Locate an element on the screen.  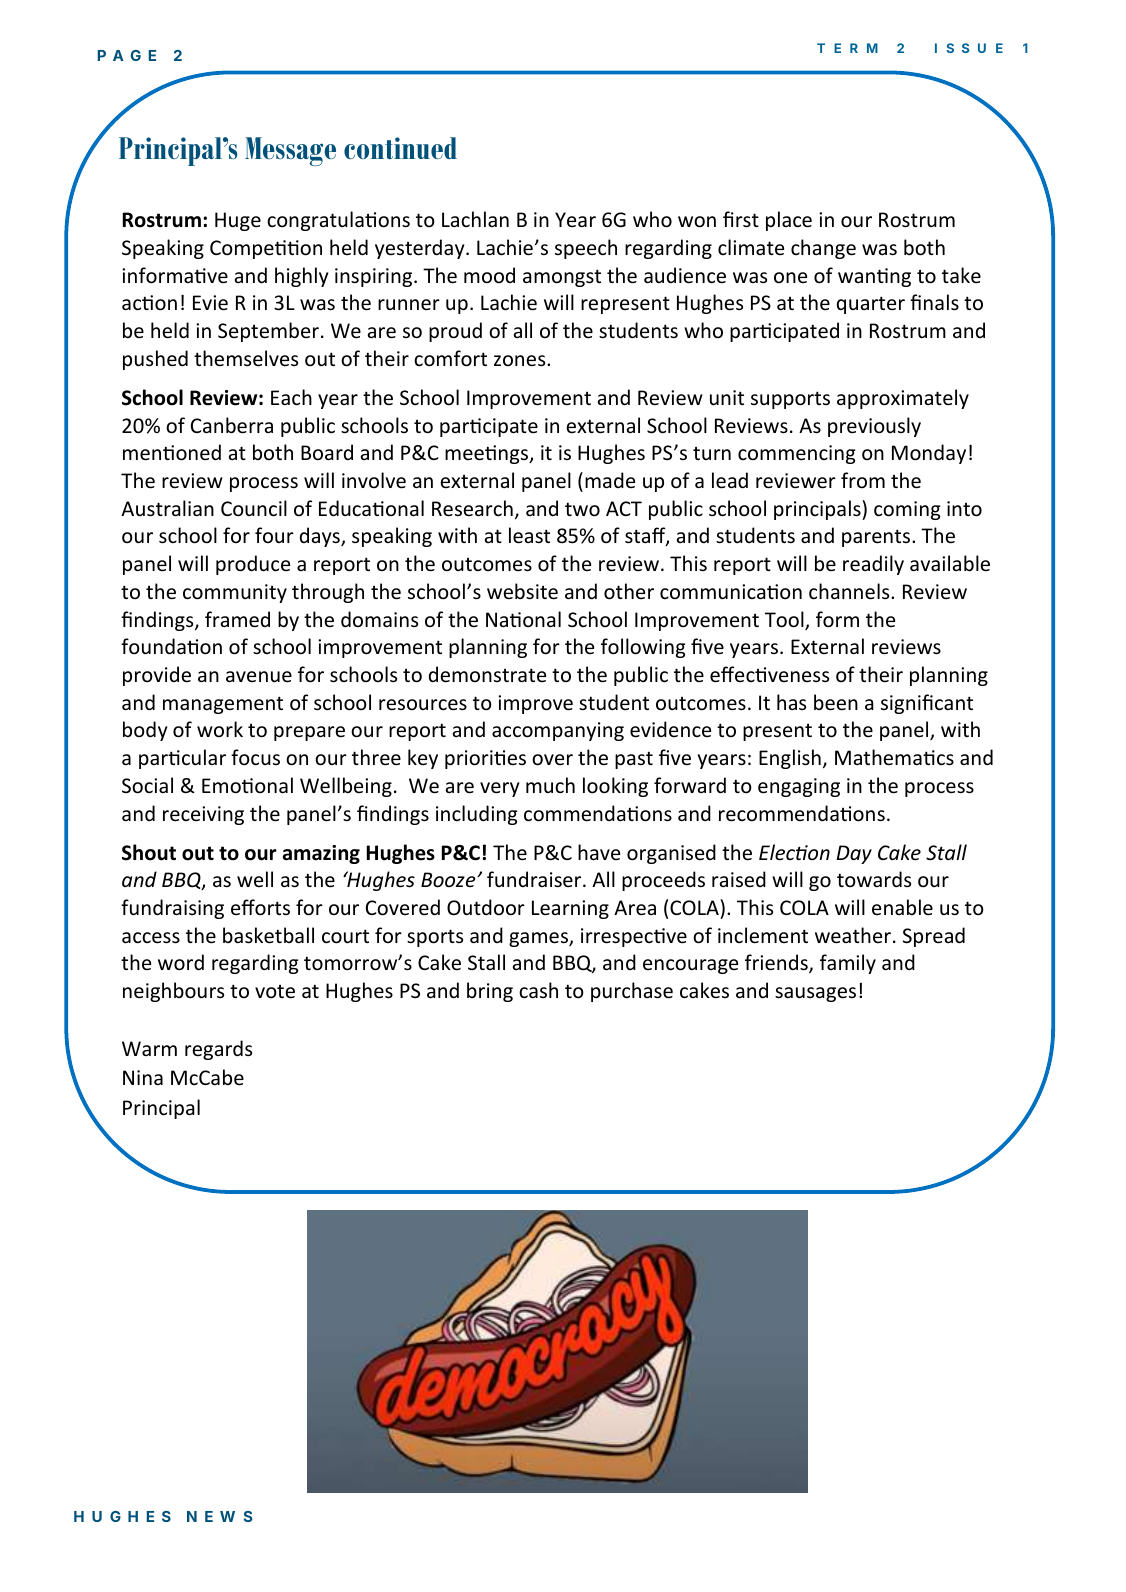
much is located at coordinates (550, 785).
